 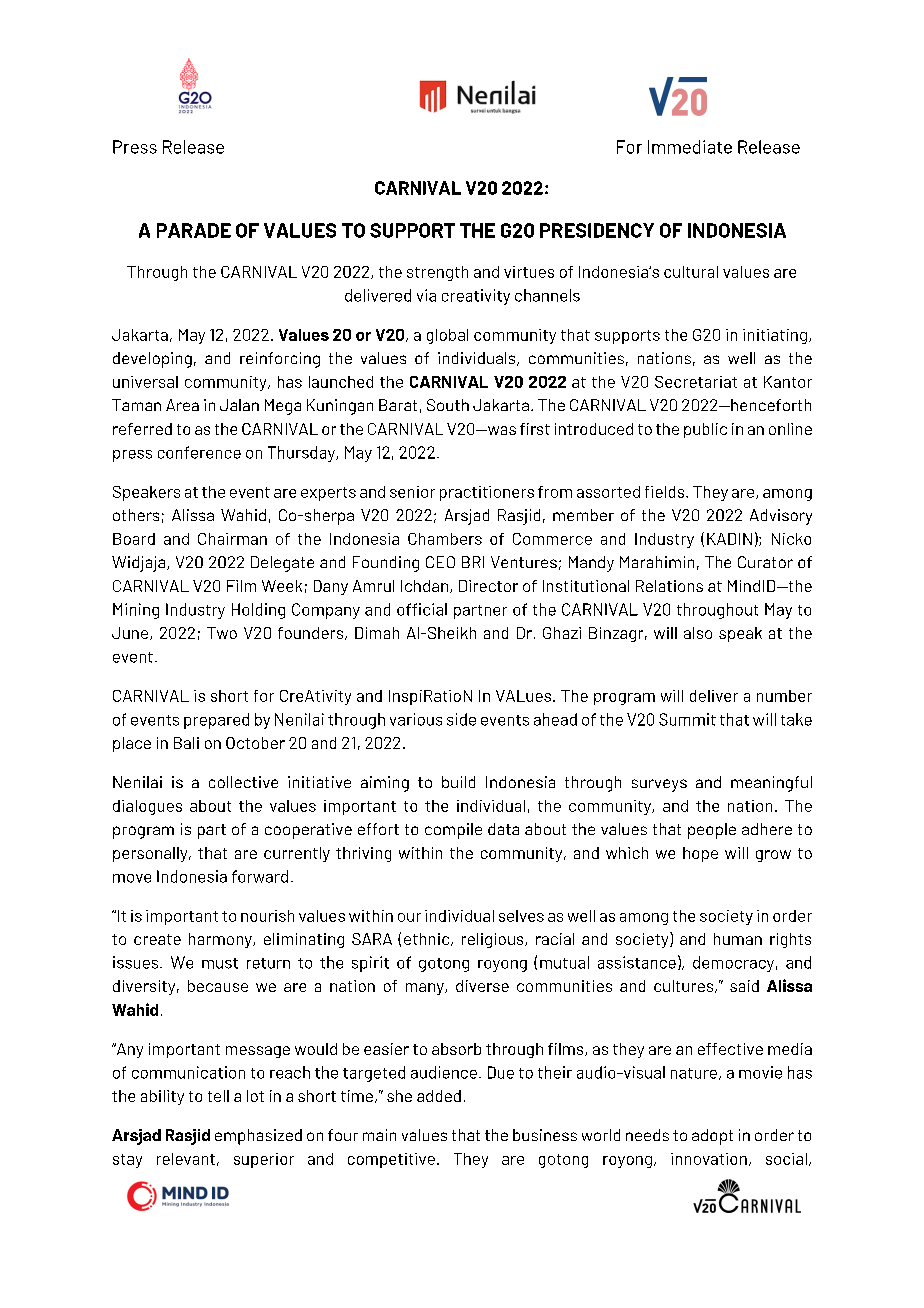 I want to click on added, so click(x=439, y=1096).
